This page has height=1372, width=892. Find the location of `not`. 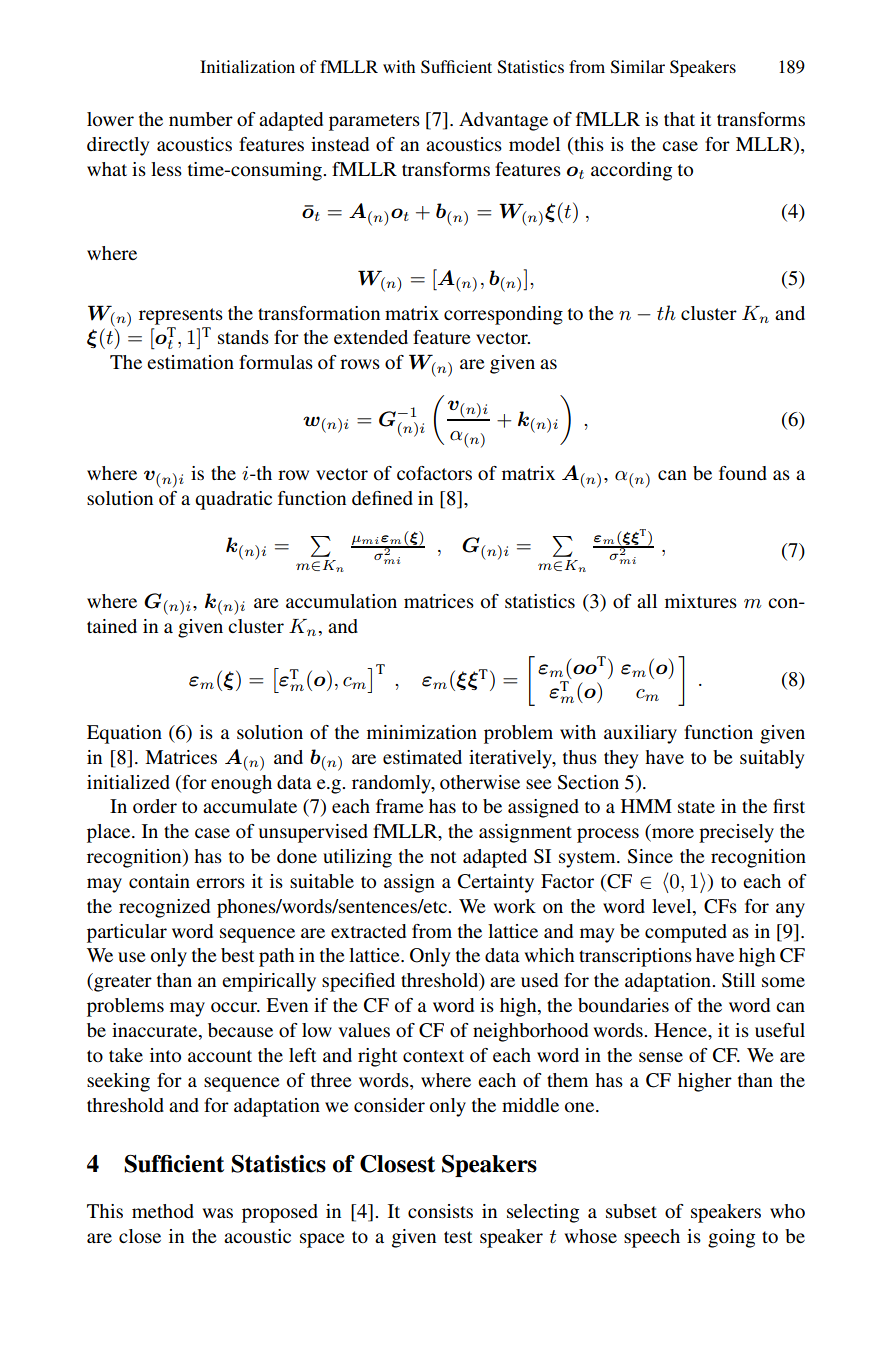

not is located at coordinates (443, 857).
